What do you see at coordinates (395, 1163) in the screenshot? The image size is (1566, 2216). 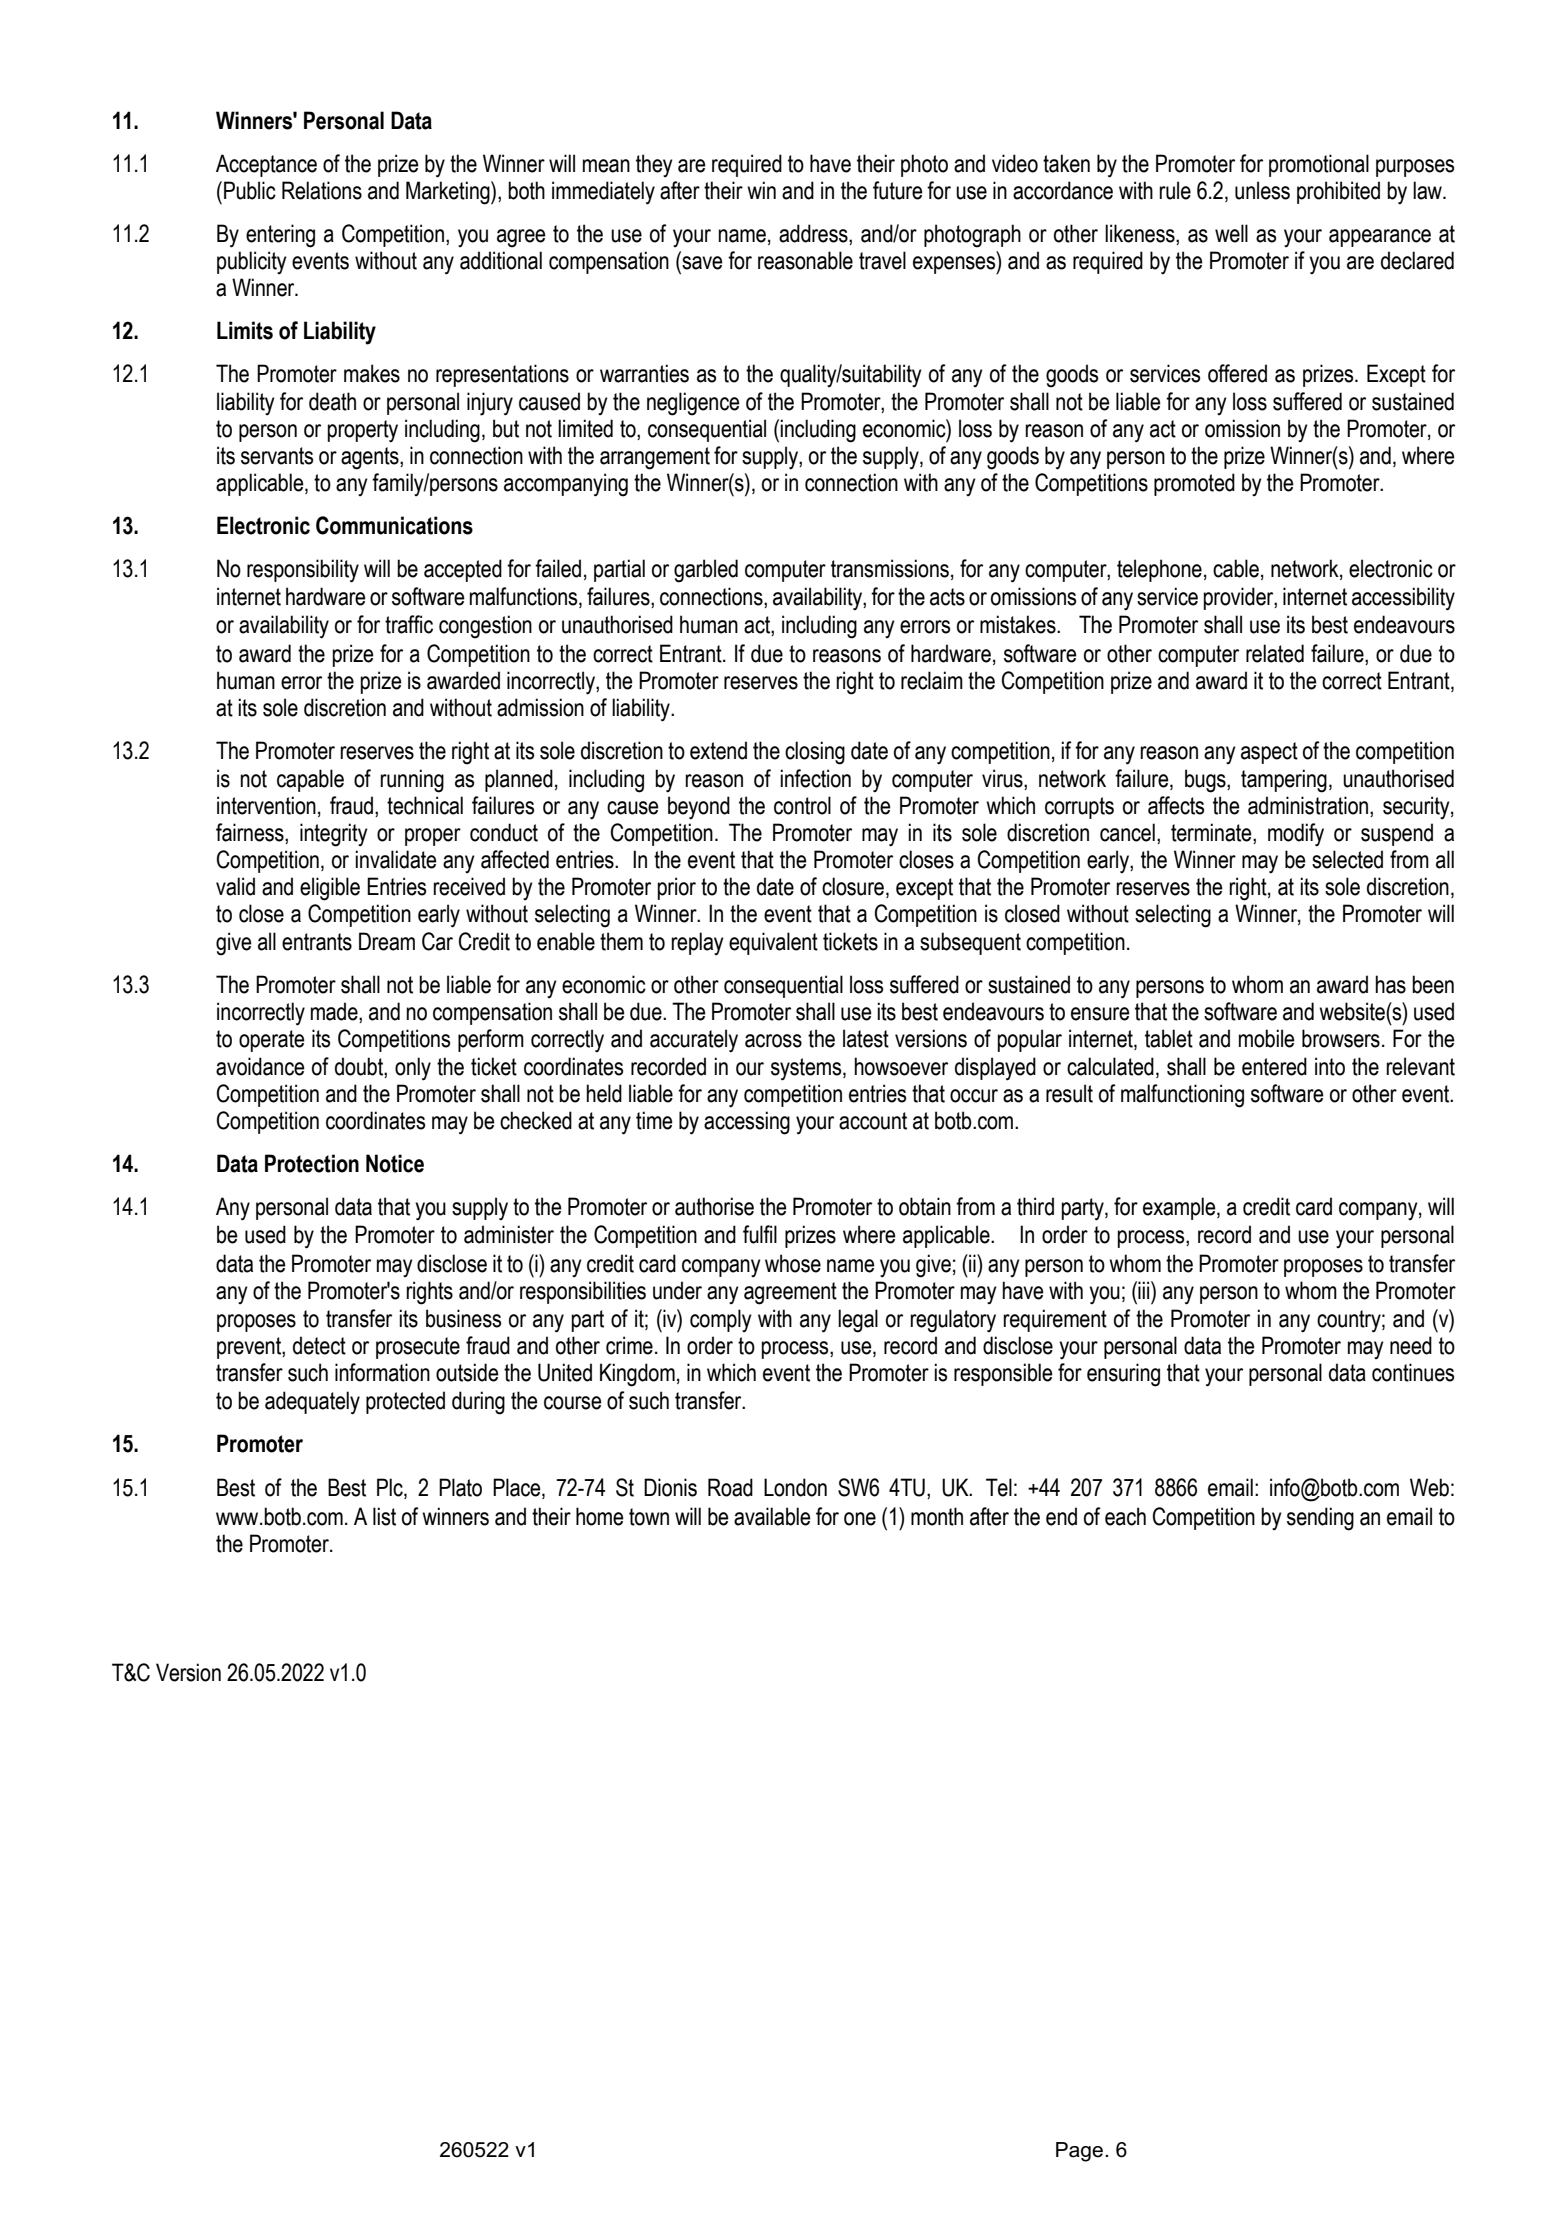 I see `Notice` at bounding box center [395, 1163].
